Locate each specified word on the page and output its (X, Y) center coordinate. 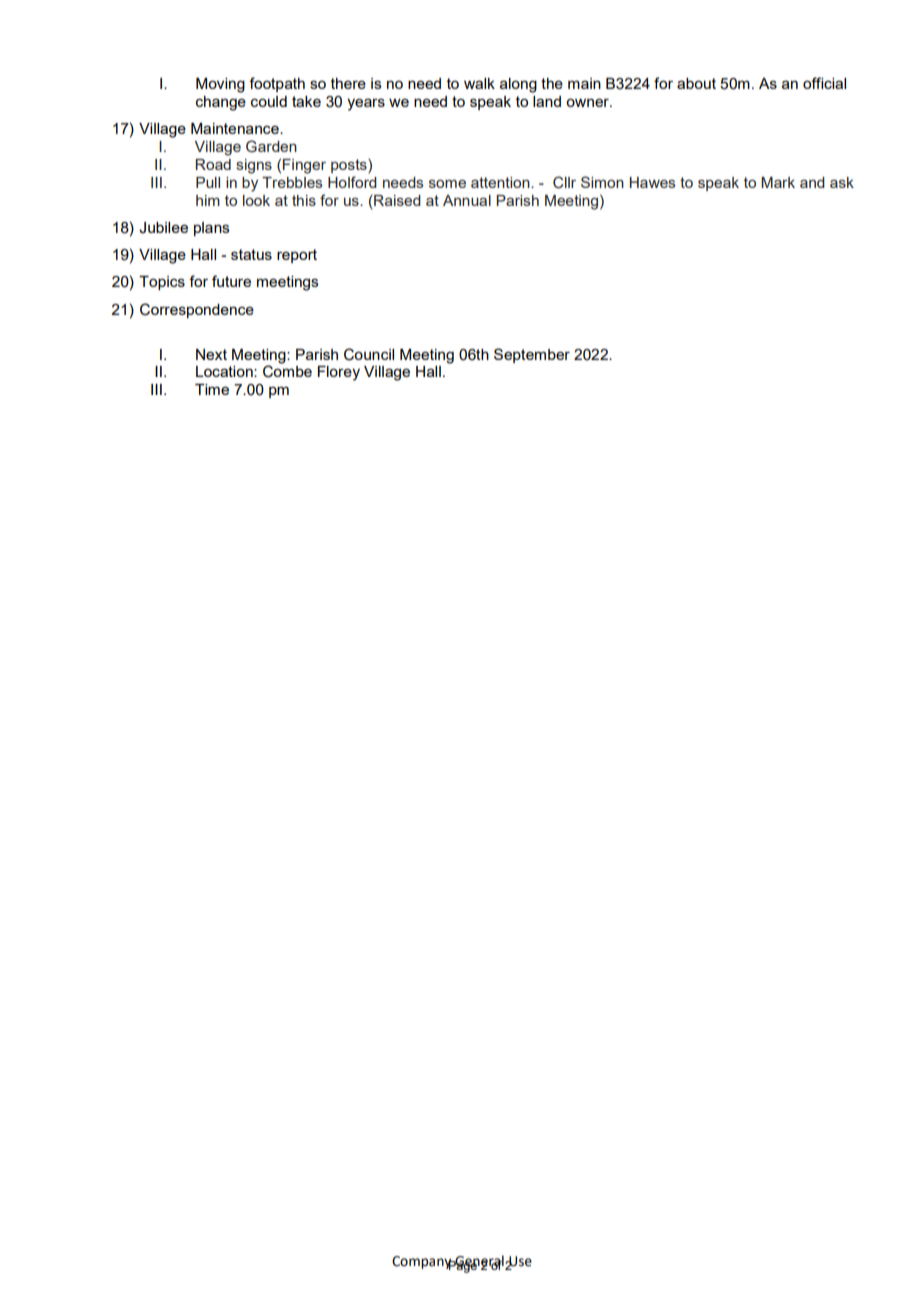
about (696, 83)
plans (212, 229)
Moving (220, 85)
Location (225, 371)
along (518, 85)
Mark (778, 182)
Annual (467, 200)
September (532, 355)
